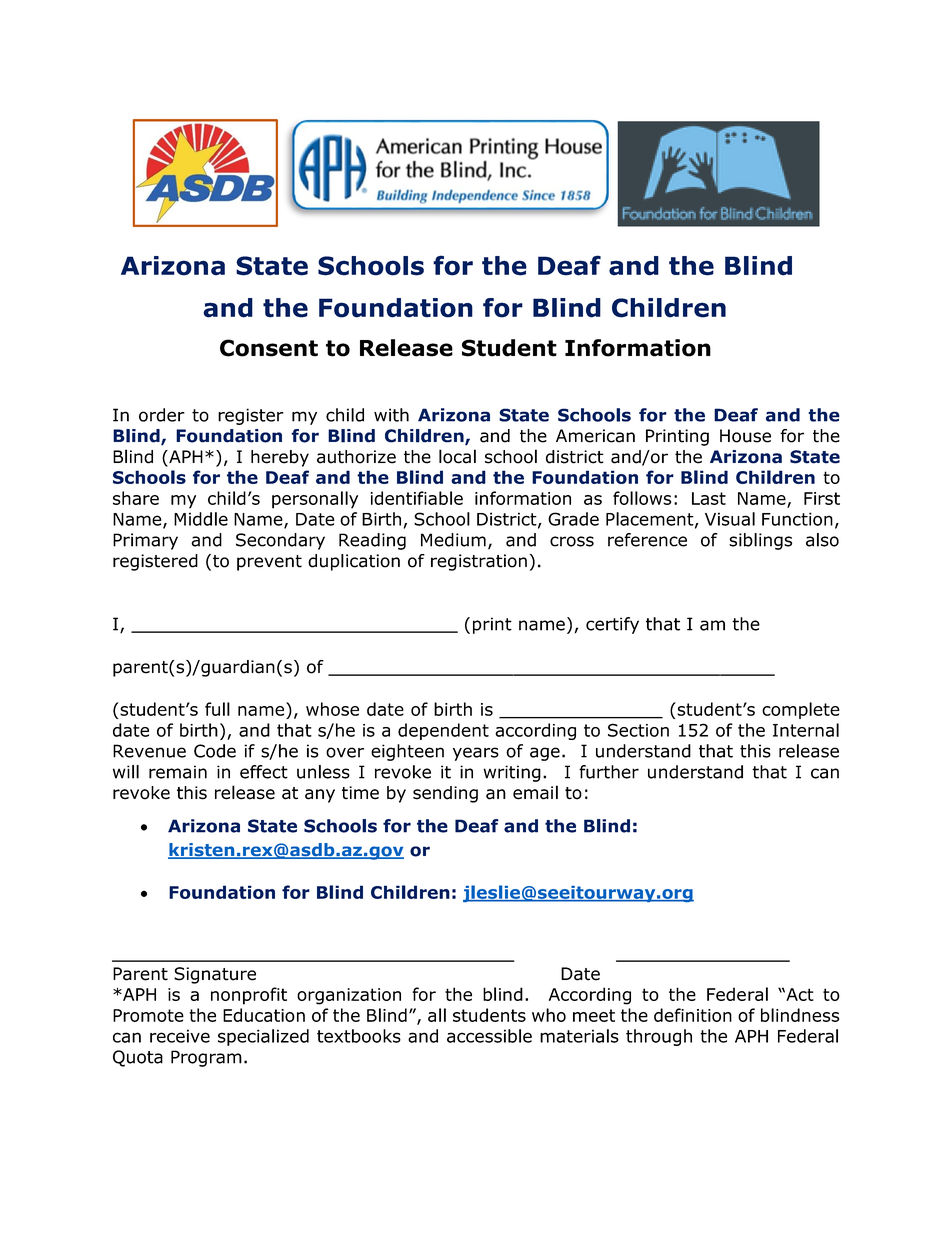 The image size is (952, 1233). I want to click on remain, so click(178, 772).
